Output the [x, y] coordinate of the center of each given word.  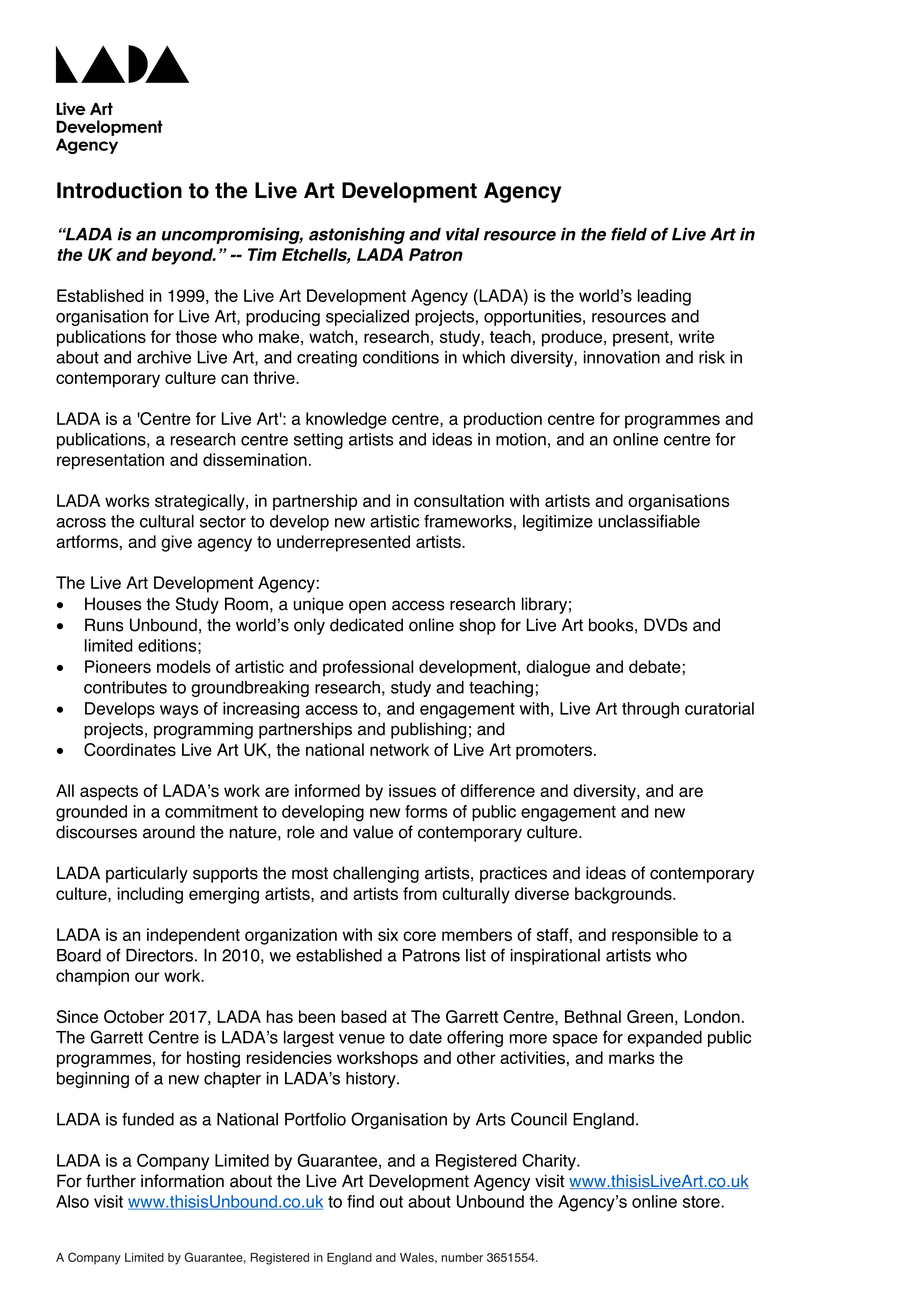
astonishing [357, 235]
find [360, 1201]
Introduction [119, 190]
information [182, 1181]
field [629, 234]
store [702, 1202]
